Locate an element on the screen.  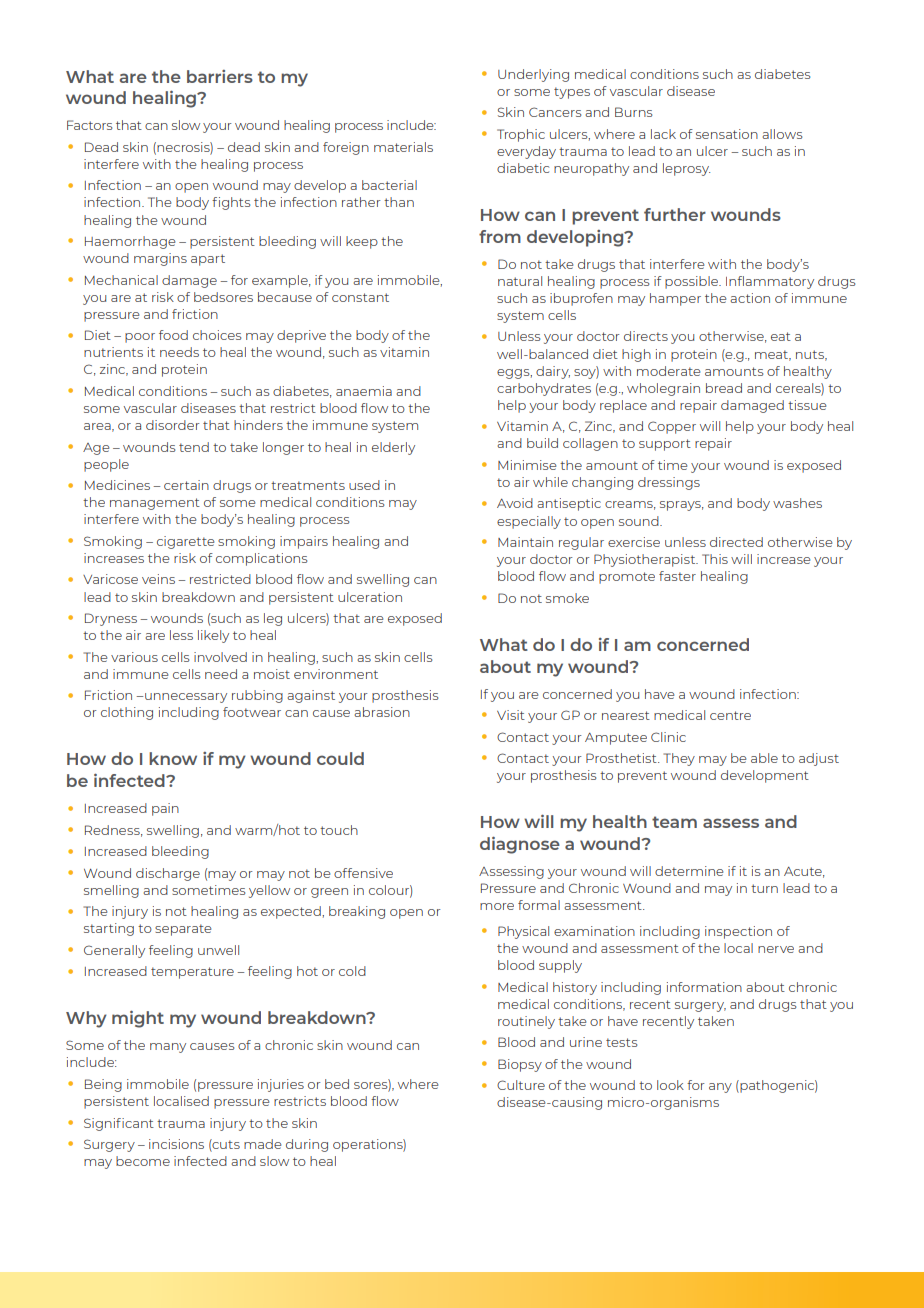
support is located at coordinates (665, 445).
